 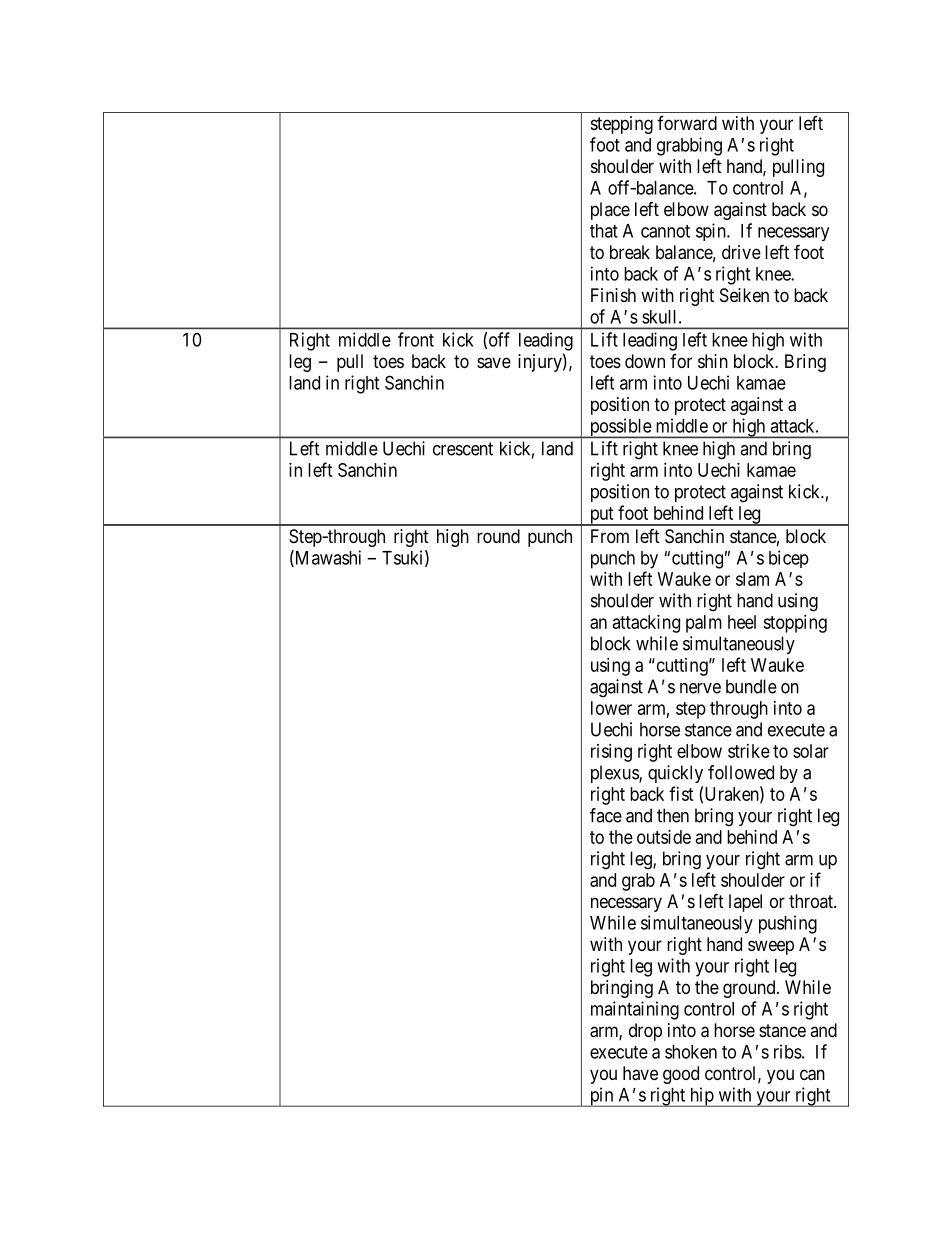 I want to click on that, so click(x=604, y=231).
